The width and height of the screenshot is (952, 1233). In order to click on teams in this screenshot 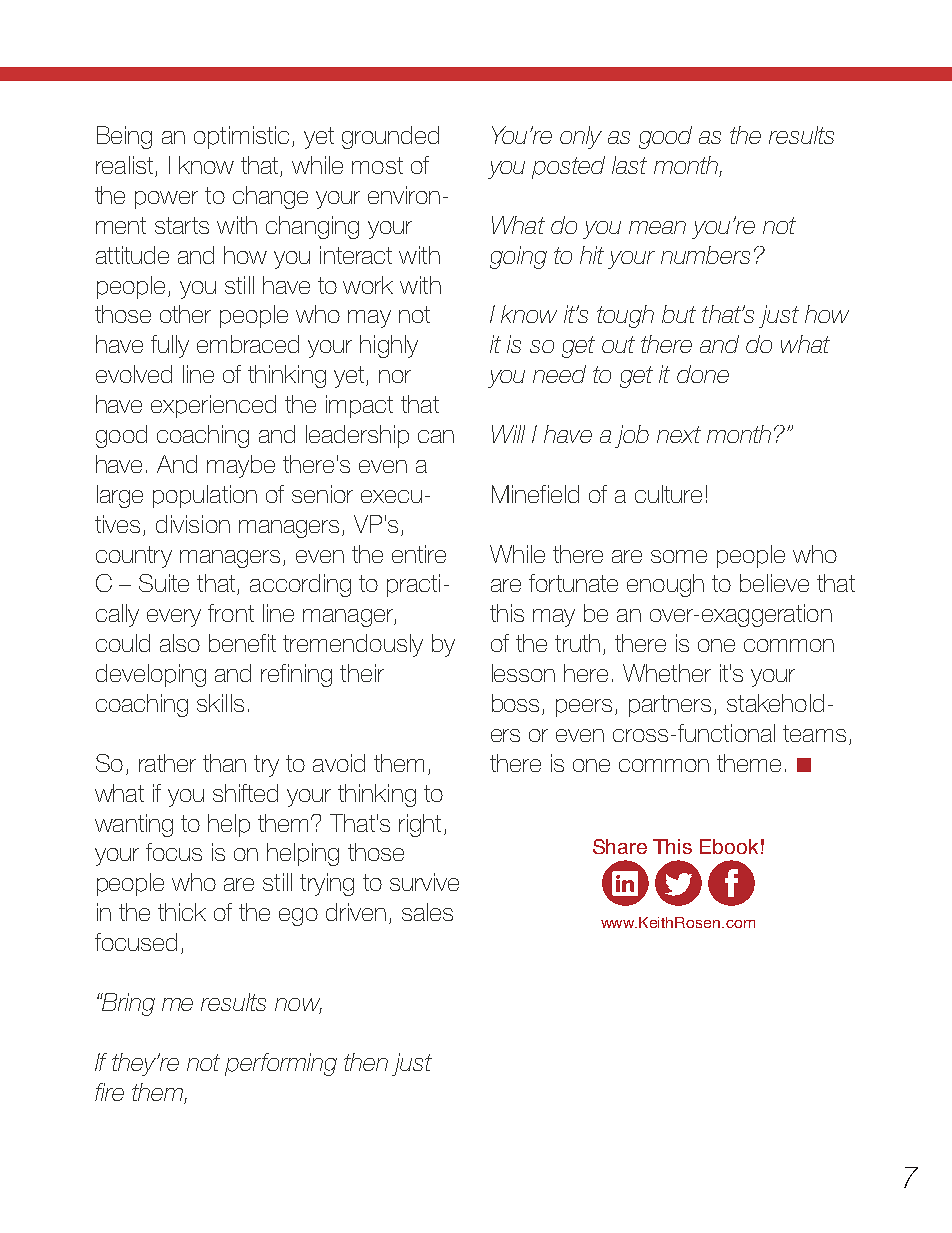, I will do `click(814, 733)`.
